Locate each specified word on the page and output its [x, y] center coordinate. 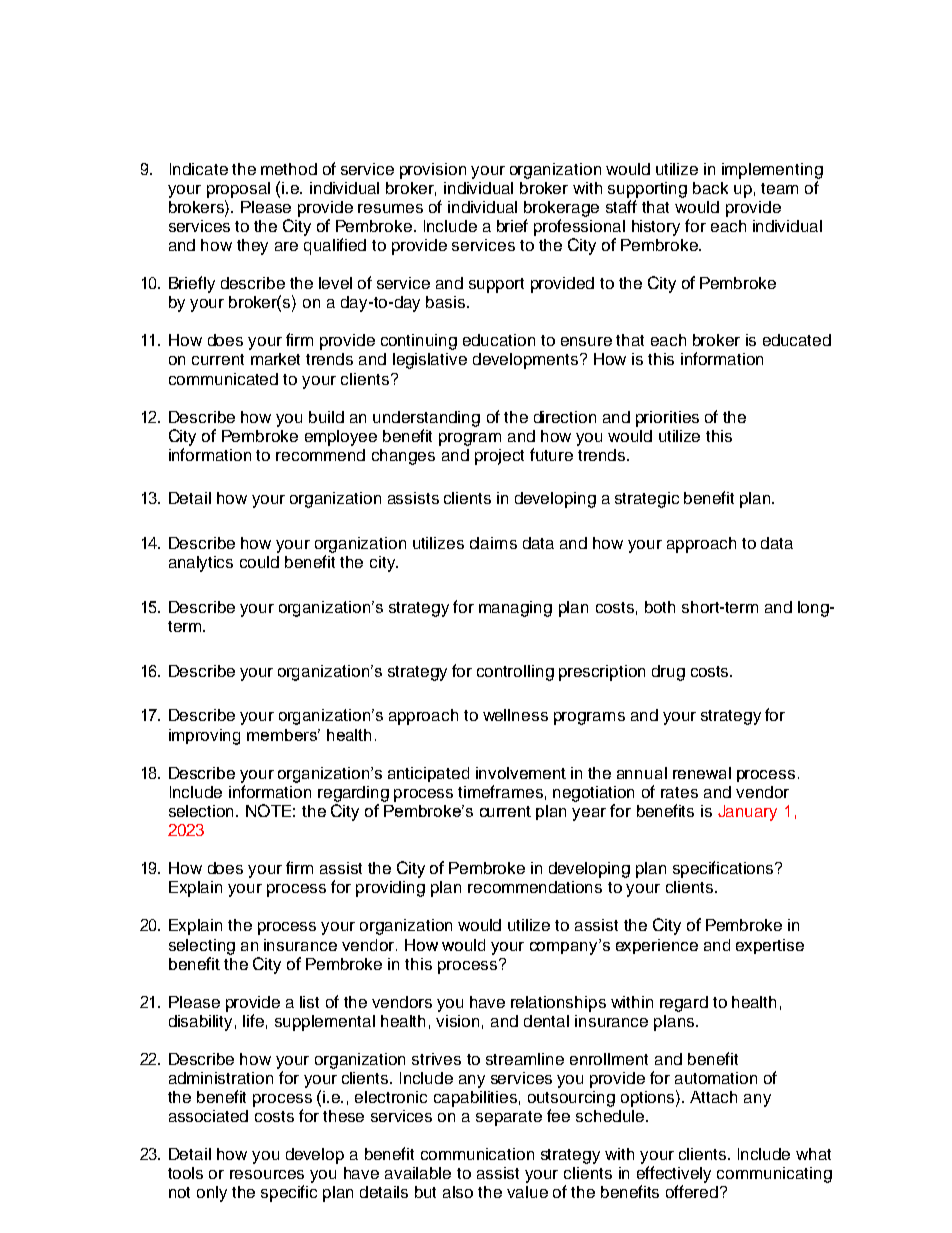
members [283, 735]
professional [579, 227]
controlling [515, 673]
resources [267, 1174]
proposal [238, 190]
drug [668, 673]
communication [477, 1154]
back [710, 188]
